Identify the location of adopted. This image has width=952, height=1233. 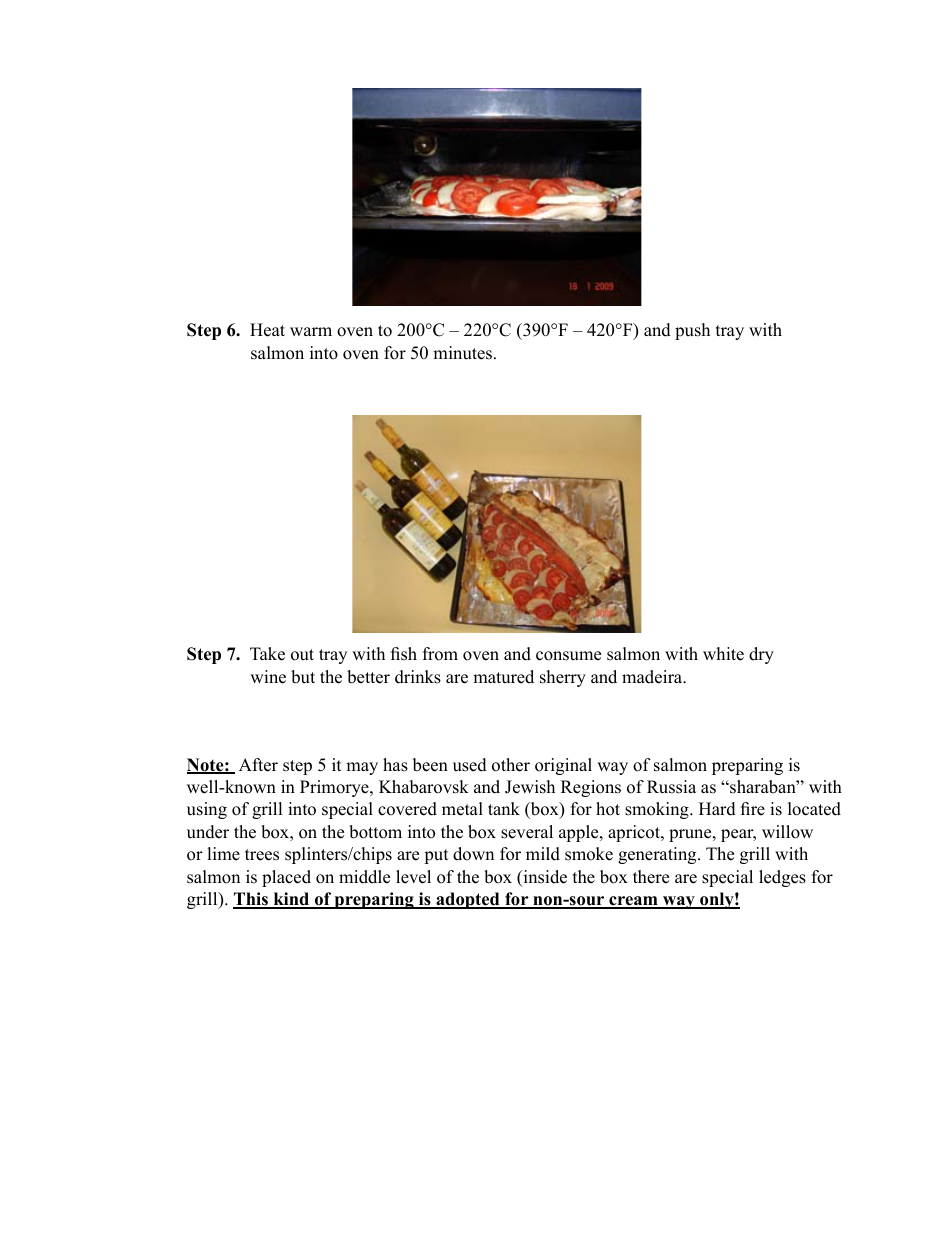
(468, 900).
